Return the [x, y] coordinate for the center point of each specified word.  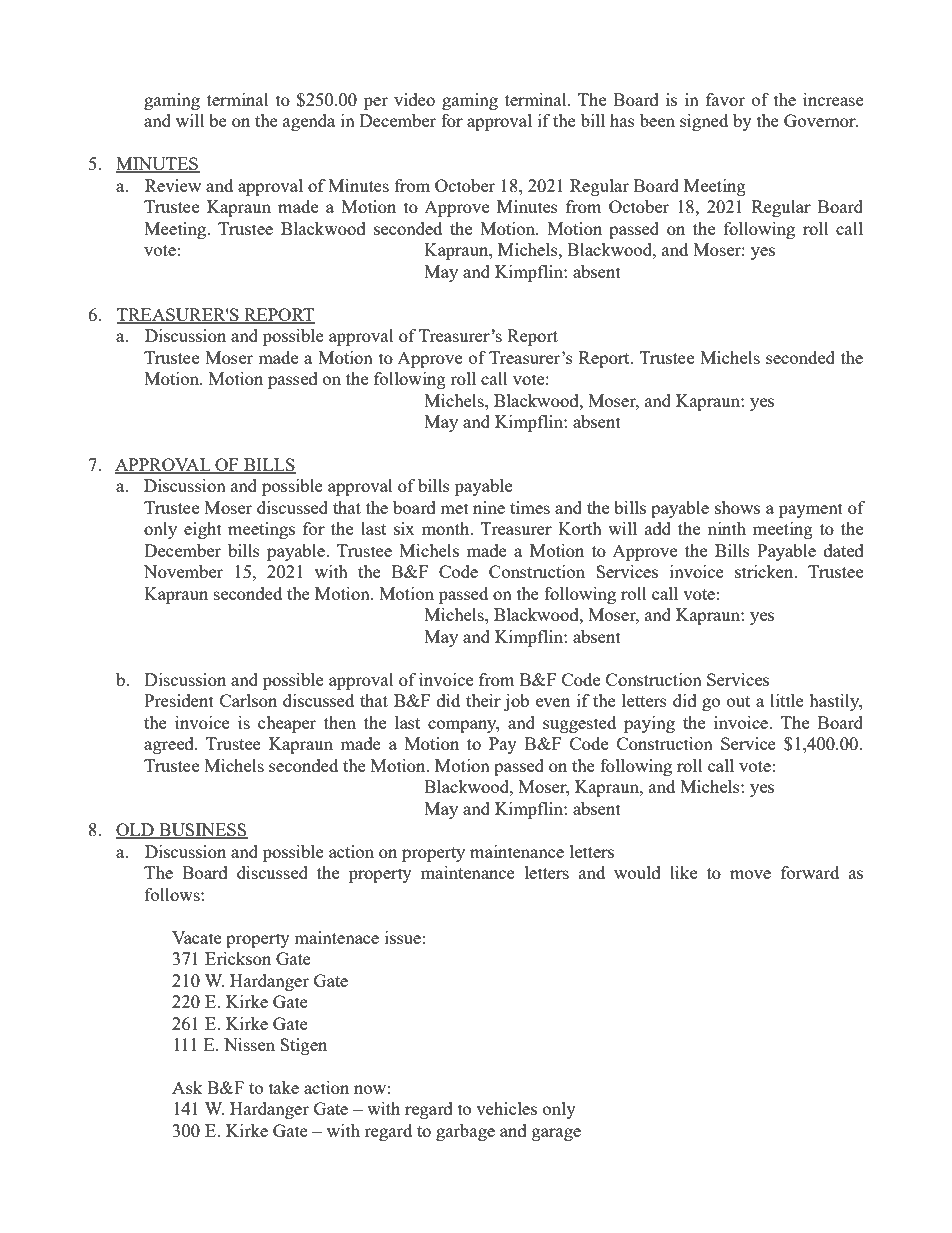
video [414, 99]
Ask [187, 1087]
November [183, 571]
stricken [765, 571]
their [483, 700]
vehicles [506, 1108]
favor [725, 99]
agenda [309, 122]
